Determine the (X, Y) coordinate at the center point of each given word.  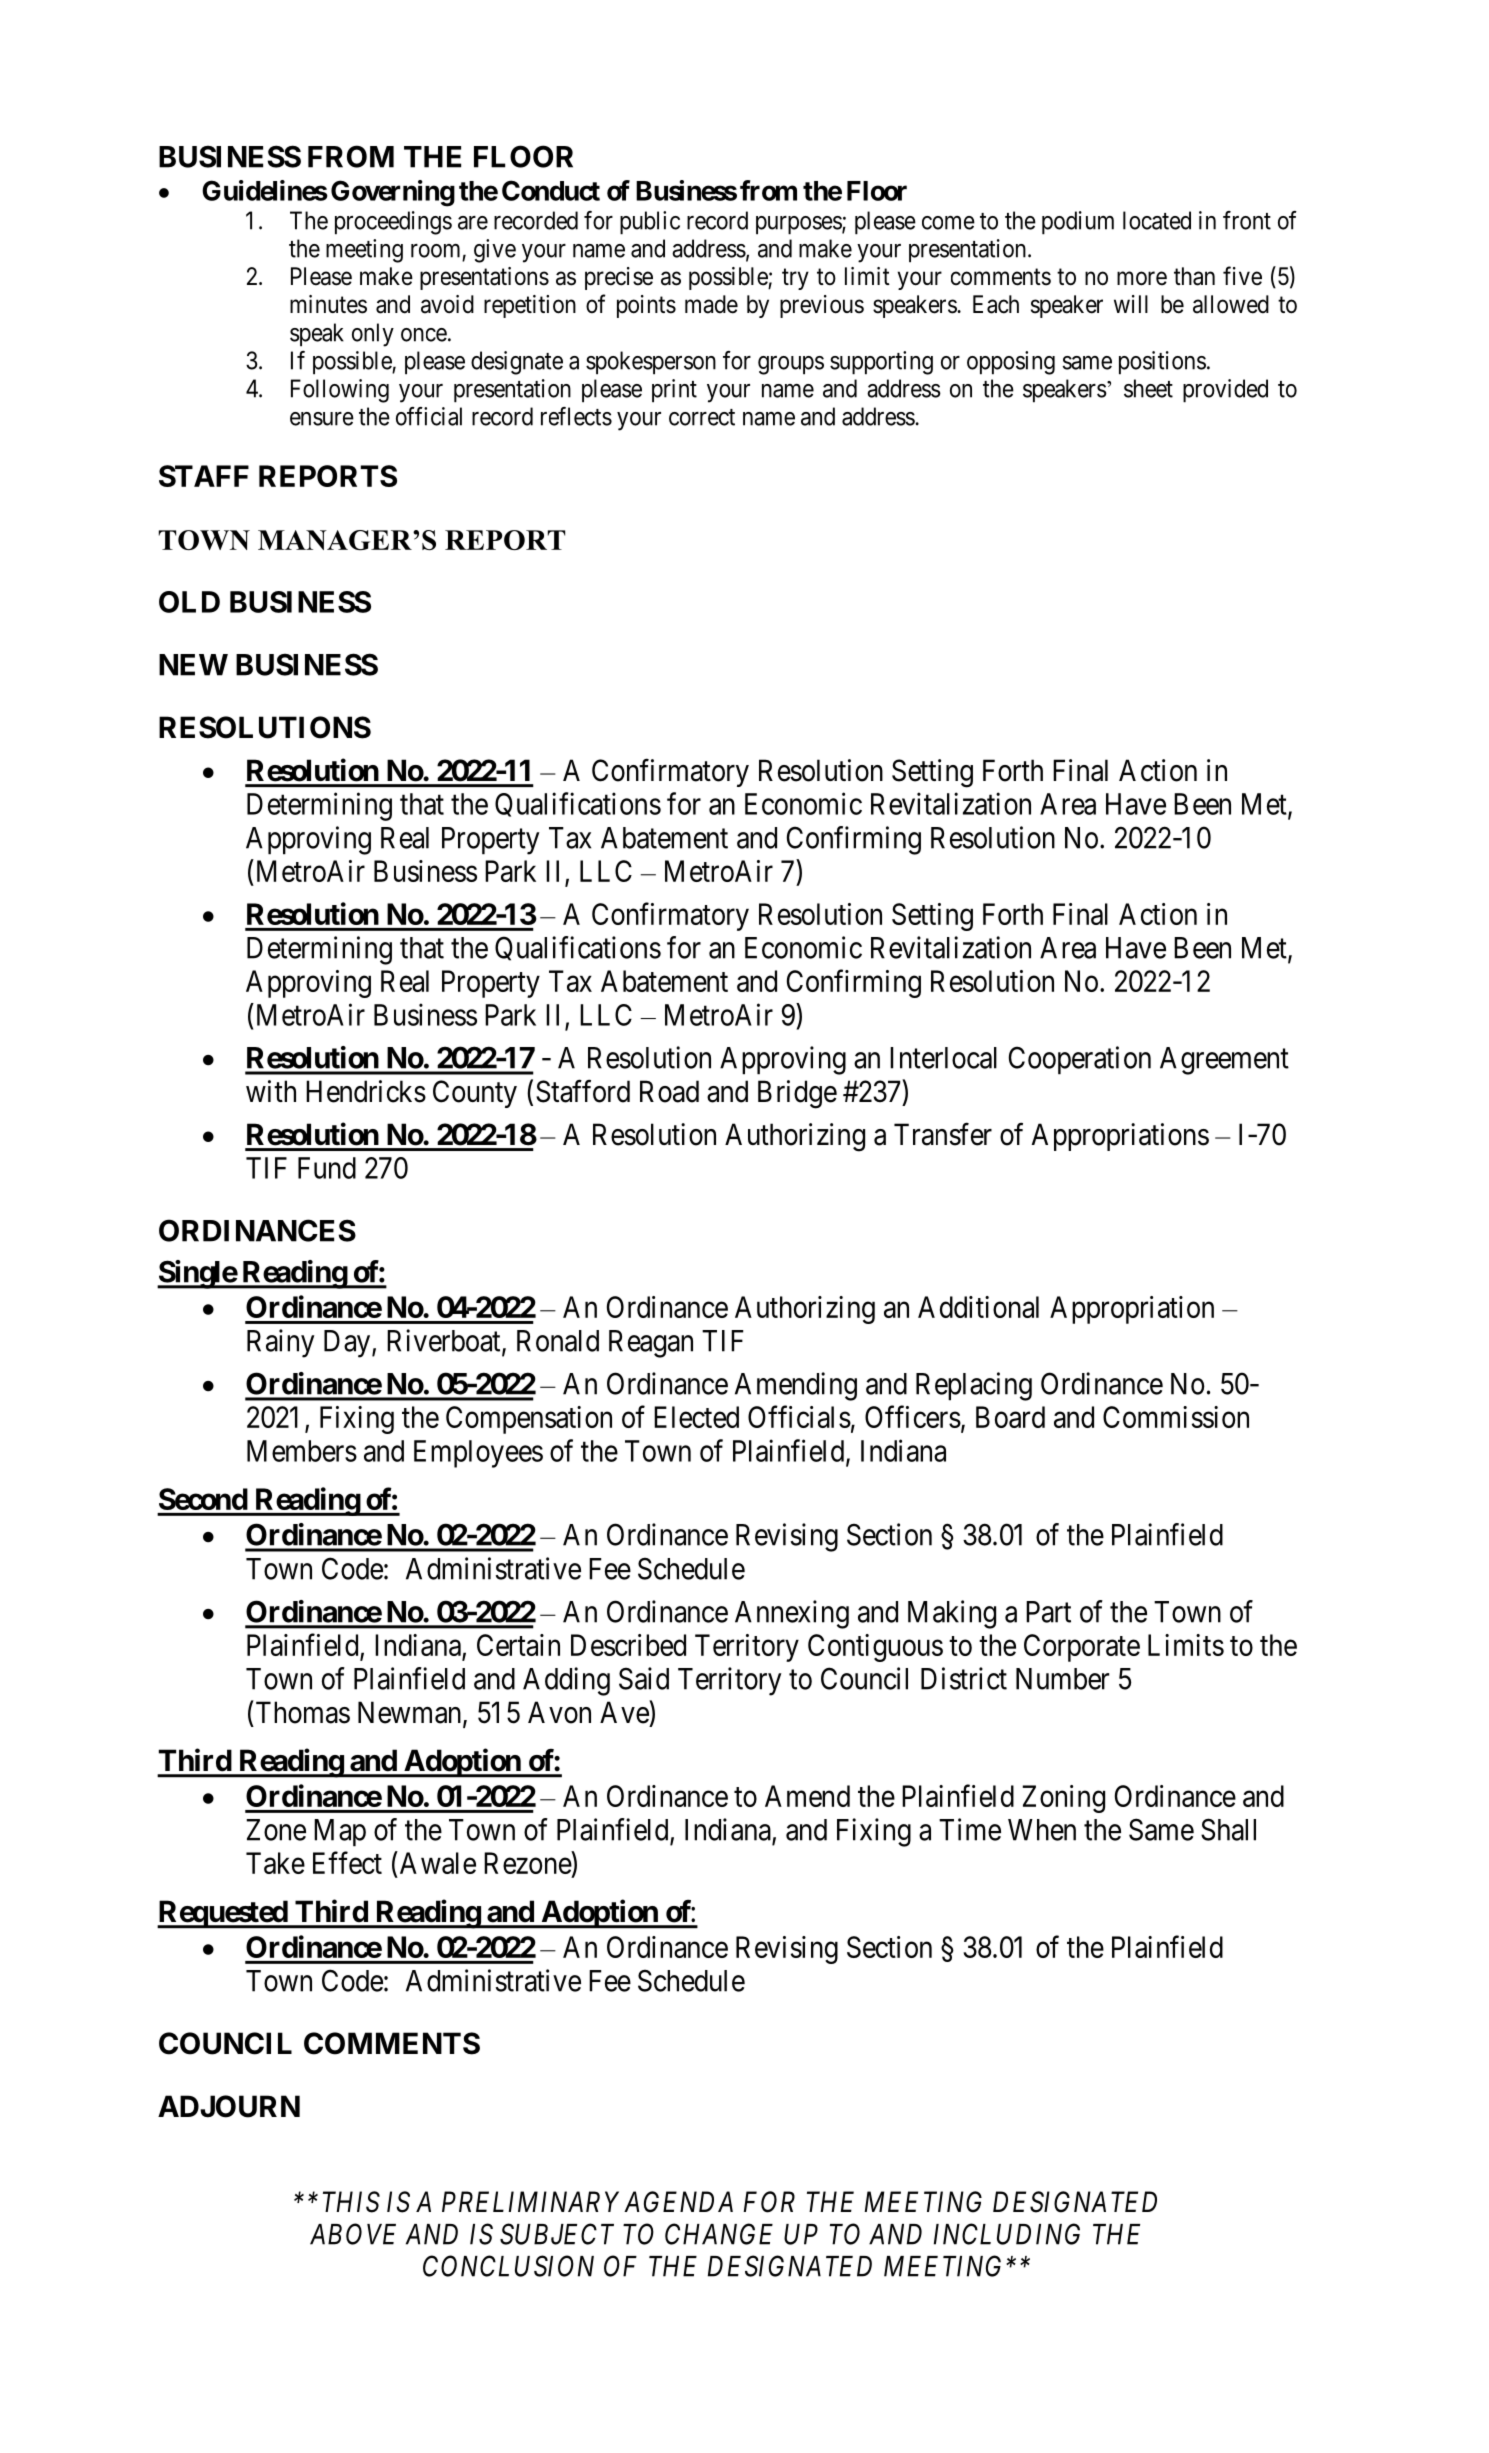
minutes (328, 304)
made (711, 304)
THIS (351, 2202)
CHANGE (719, 2234)
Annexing (792, 1614)
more (1142, 278)
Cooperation (1080, 1060)
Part (1048, 1612)
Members (302, 1451)
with (271, 1091)
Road (669, 1091)
